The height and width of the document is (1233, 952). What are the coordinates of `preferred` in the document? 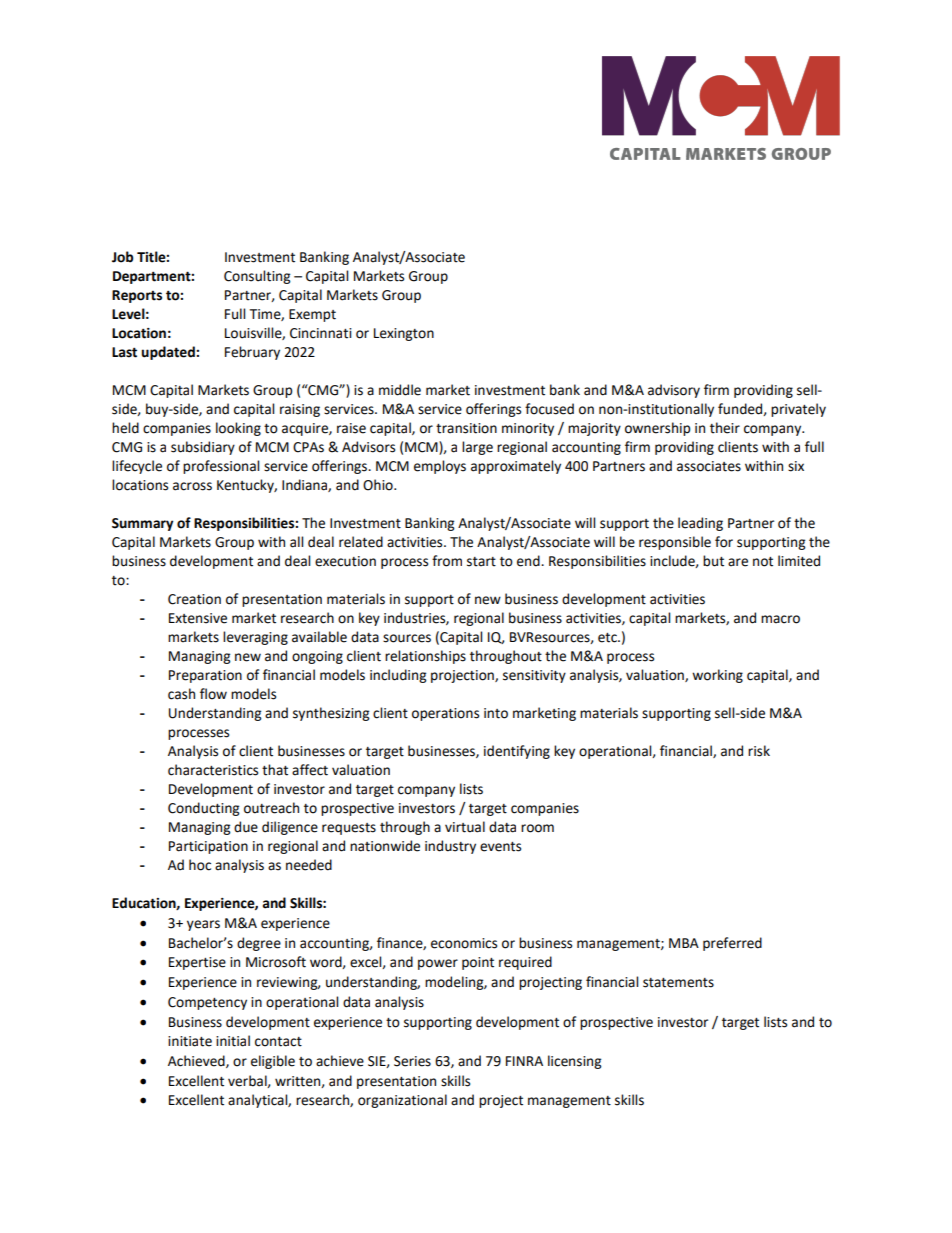 It's located at (732, 944).
